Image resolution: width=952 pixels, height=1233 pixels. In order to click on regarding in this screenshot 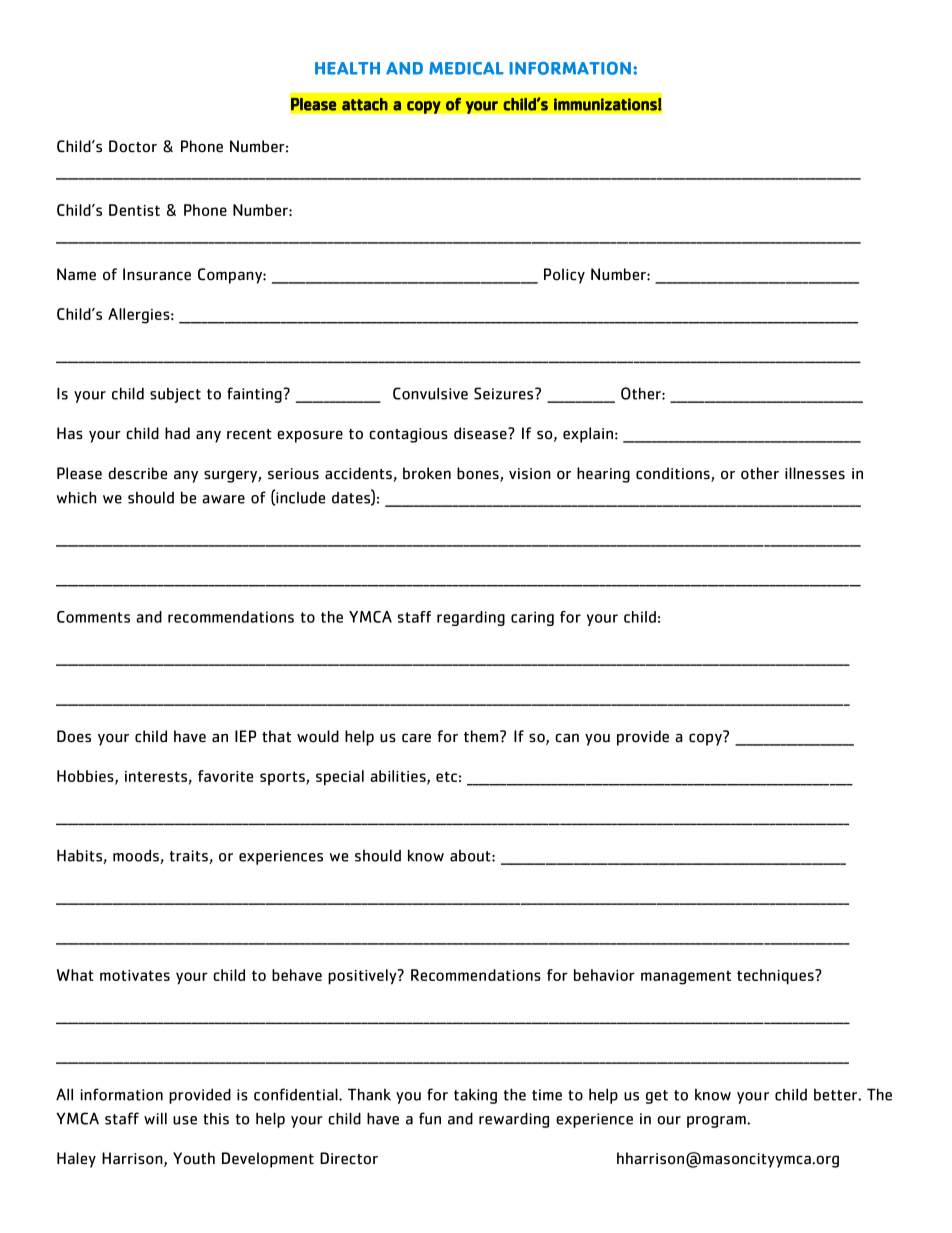, I will do `click(471, 618)`.
